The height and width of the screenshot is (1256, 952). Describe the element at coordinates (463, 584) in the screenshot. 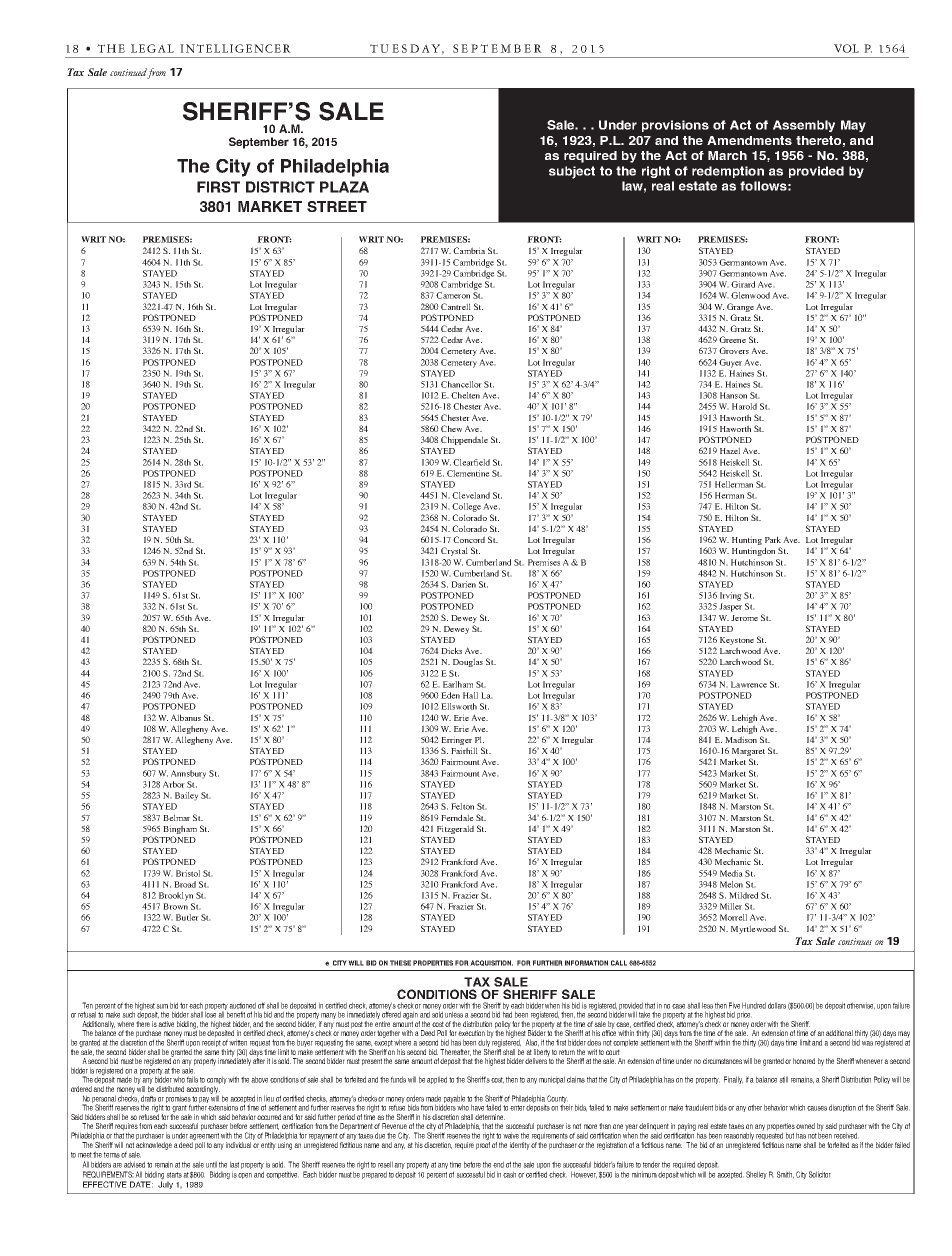

I see `Darien` at that location.
